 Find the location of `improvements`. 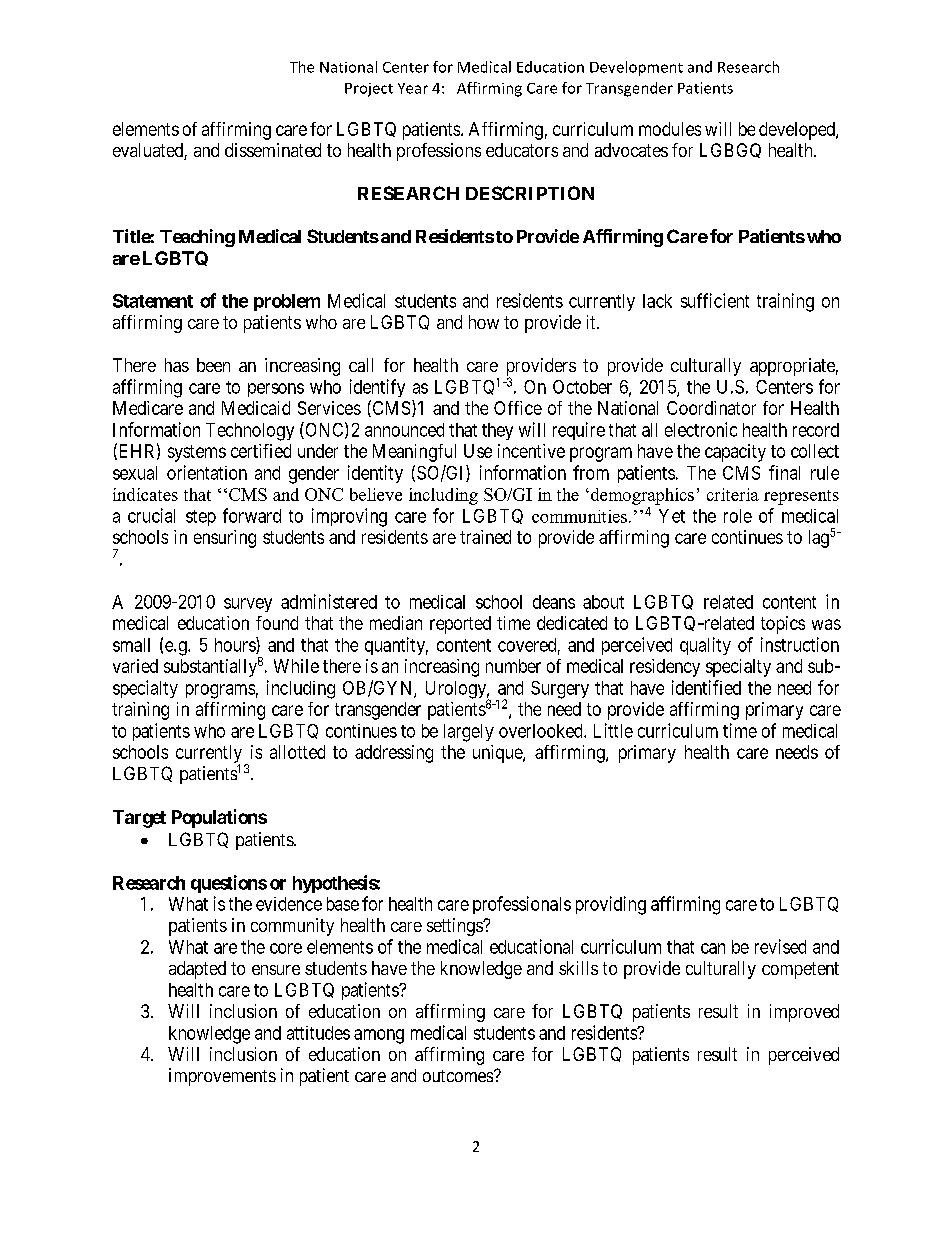

improvements is located at coordinates (222, 1077).
